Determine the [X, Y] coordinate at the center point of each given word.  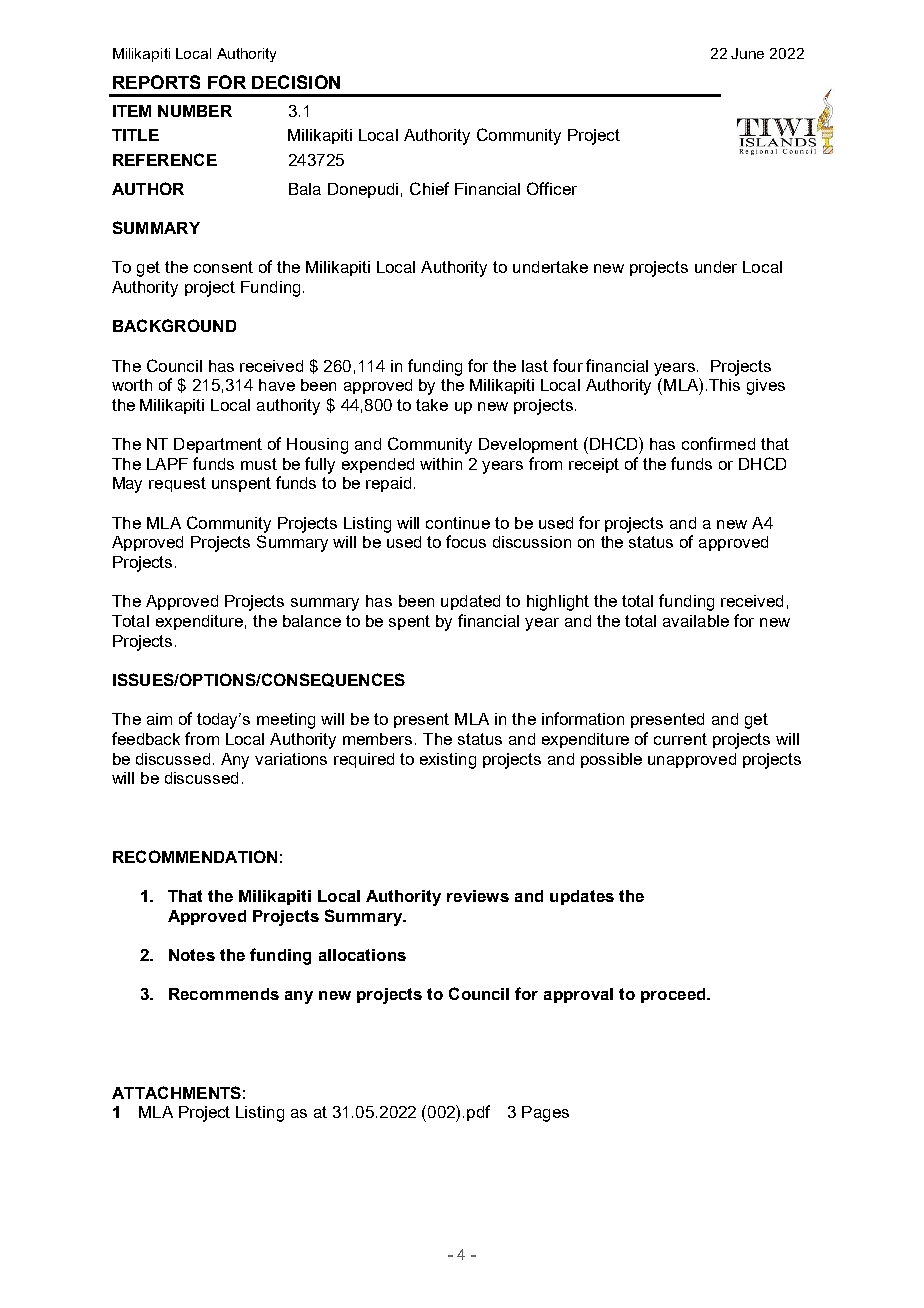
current [680, 739]
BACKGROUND [174, 325]
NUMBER [195, 111]
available [696, 621]
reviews [478, 896]
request [177, 484]
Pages [545, 1114]
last [535, 366]
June [747, 53]
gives [766, 387]
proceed [674, 995]
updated [470, 602]
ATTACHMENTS [176, 1092]
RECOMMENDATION [195, 856]
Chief [429, 188]
